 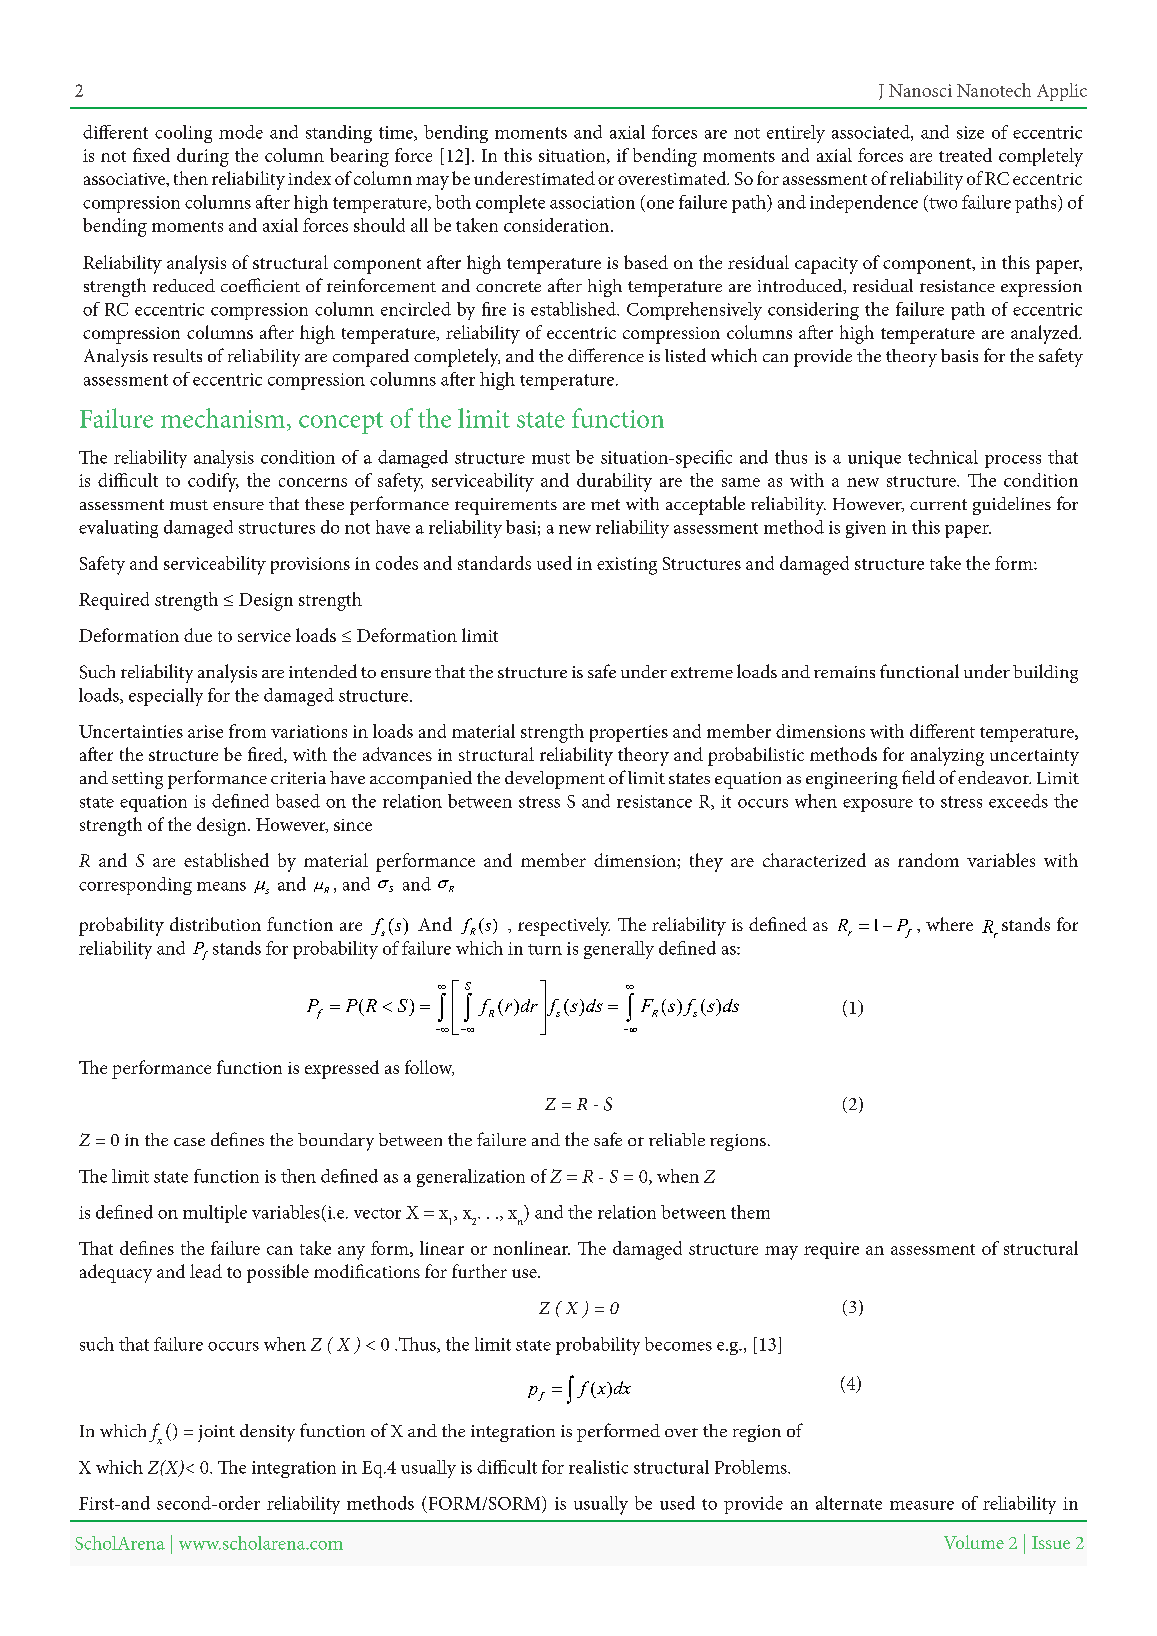 I want to click on expressed, so click(x=342, y=1069).
